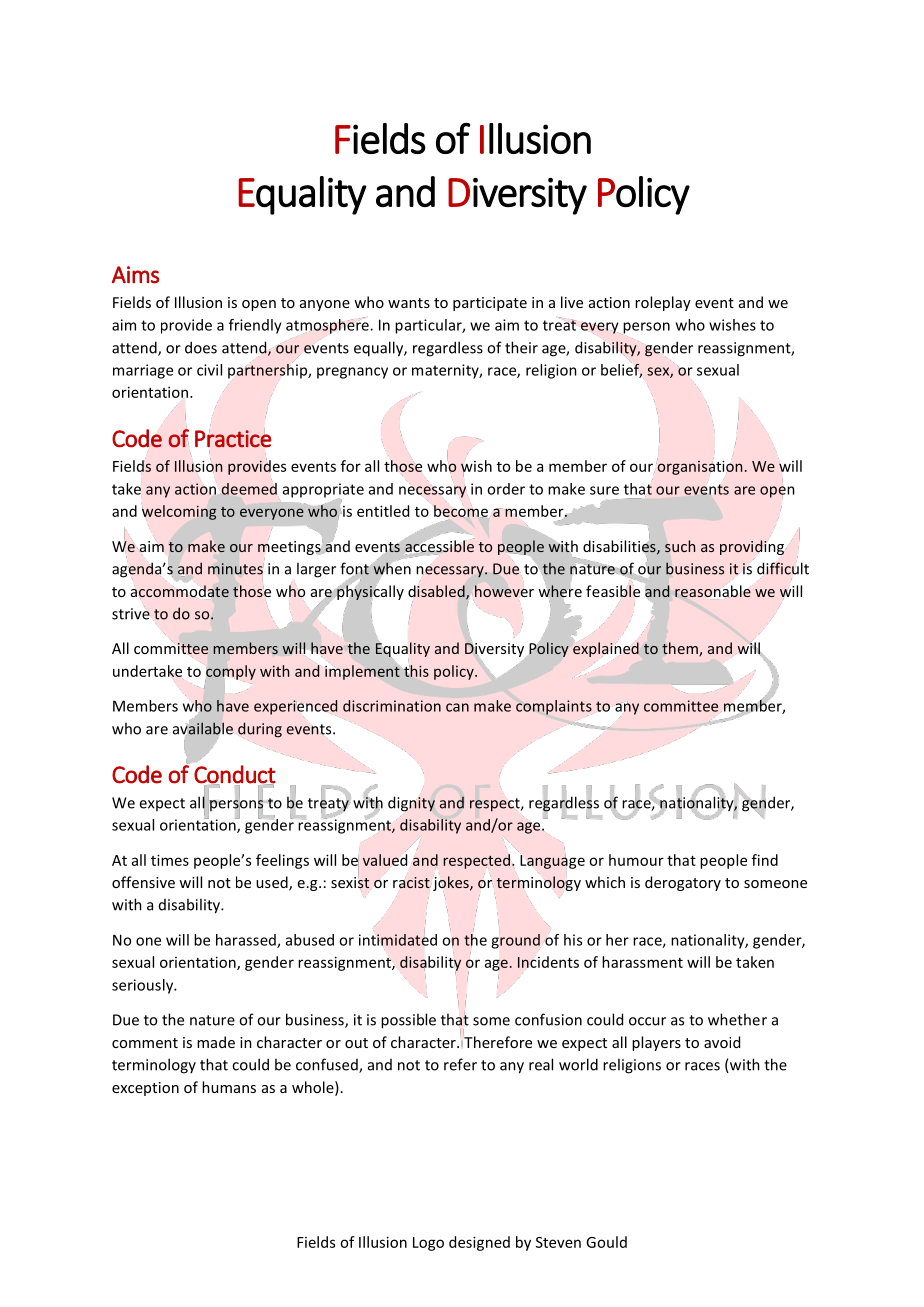  What do you see at coordinates (255, 326) in the screenshot?
I see `friendly` at bounding box center [255, 326].
